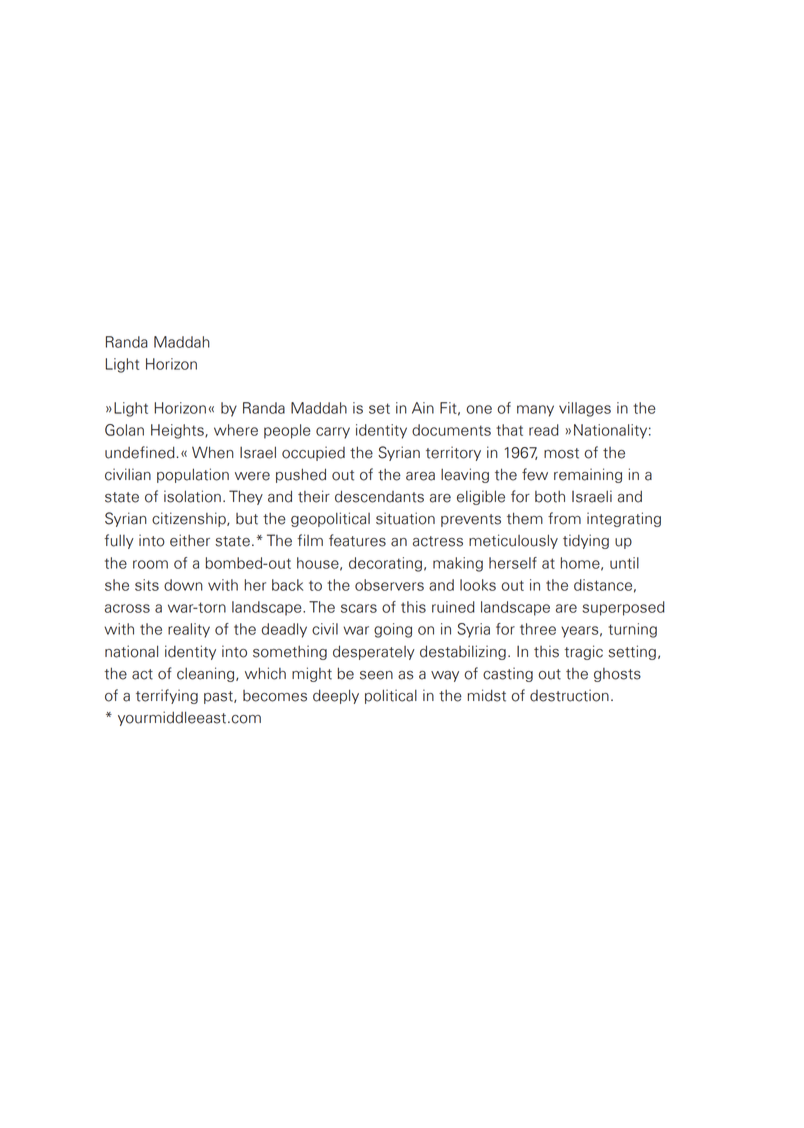 The height and width of the document is (1128, 804). Describe the element at coordinates (569, 695) in the document. I see `destruction` at that location.
